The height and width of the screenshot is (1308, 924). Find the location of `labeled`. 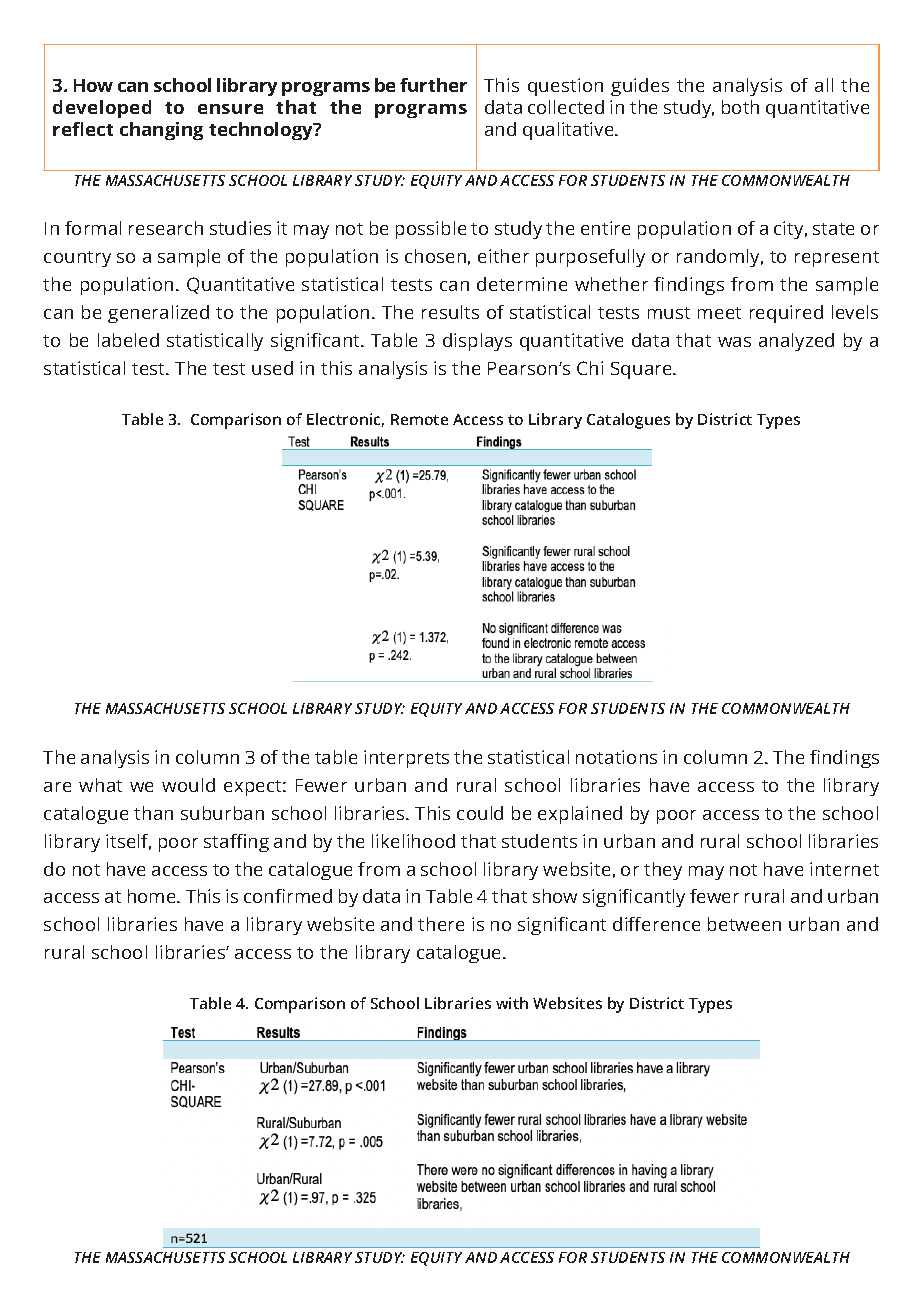

labeled is located at coordinates (128, 340).
